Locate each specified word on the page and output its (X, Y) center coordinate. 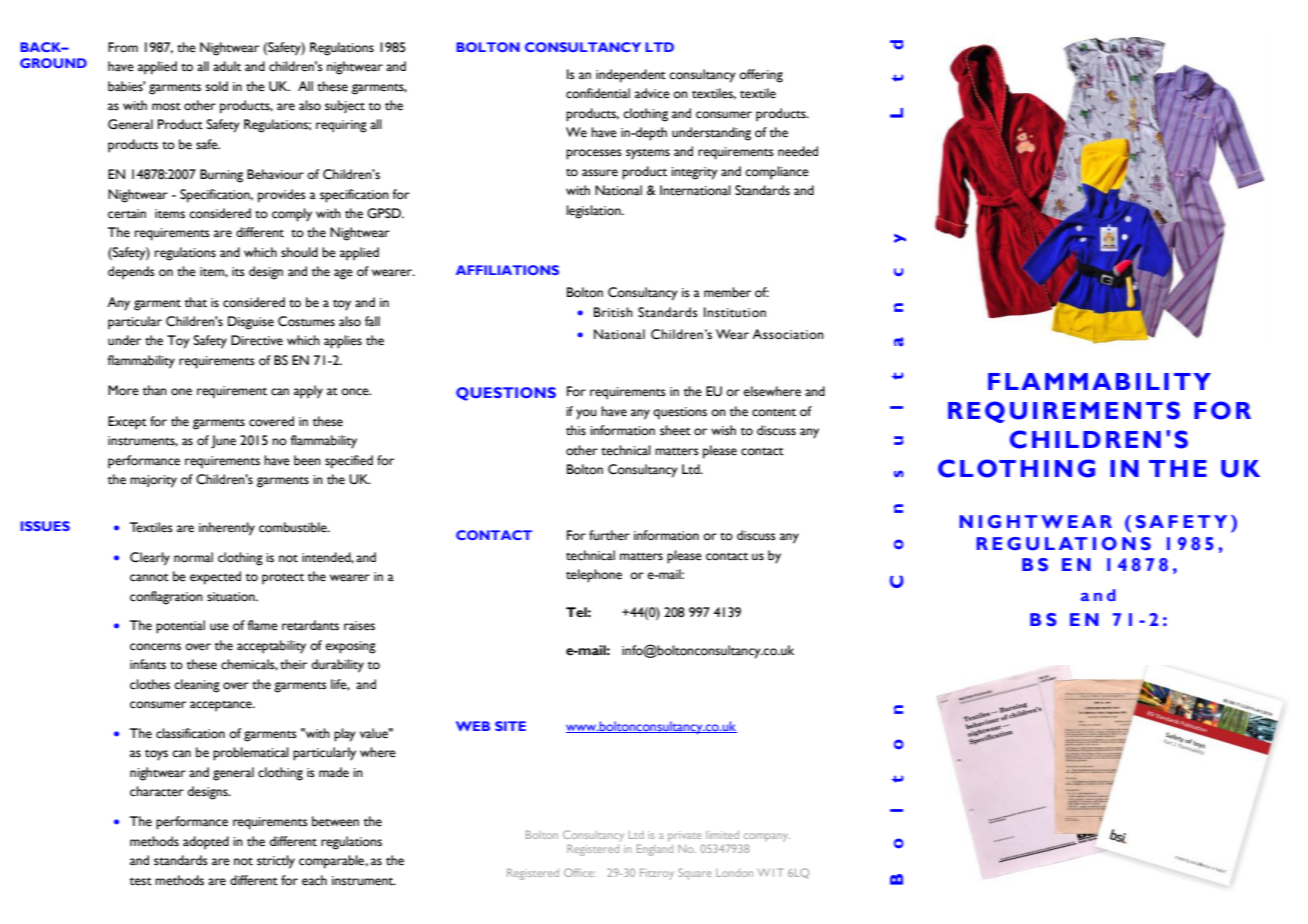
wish (723, 430)
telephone (594, 576)
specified (349, 462)
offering (761, 76)
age (343, 274)
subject (345, 106)
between (335, 821)
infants (148, 664)
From (123, 47)
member (727, 292)
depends (131, 273)
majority (153, 481)
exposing (351, 647)
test (141, 882)
